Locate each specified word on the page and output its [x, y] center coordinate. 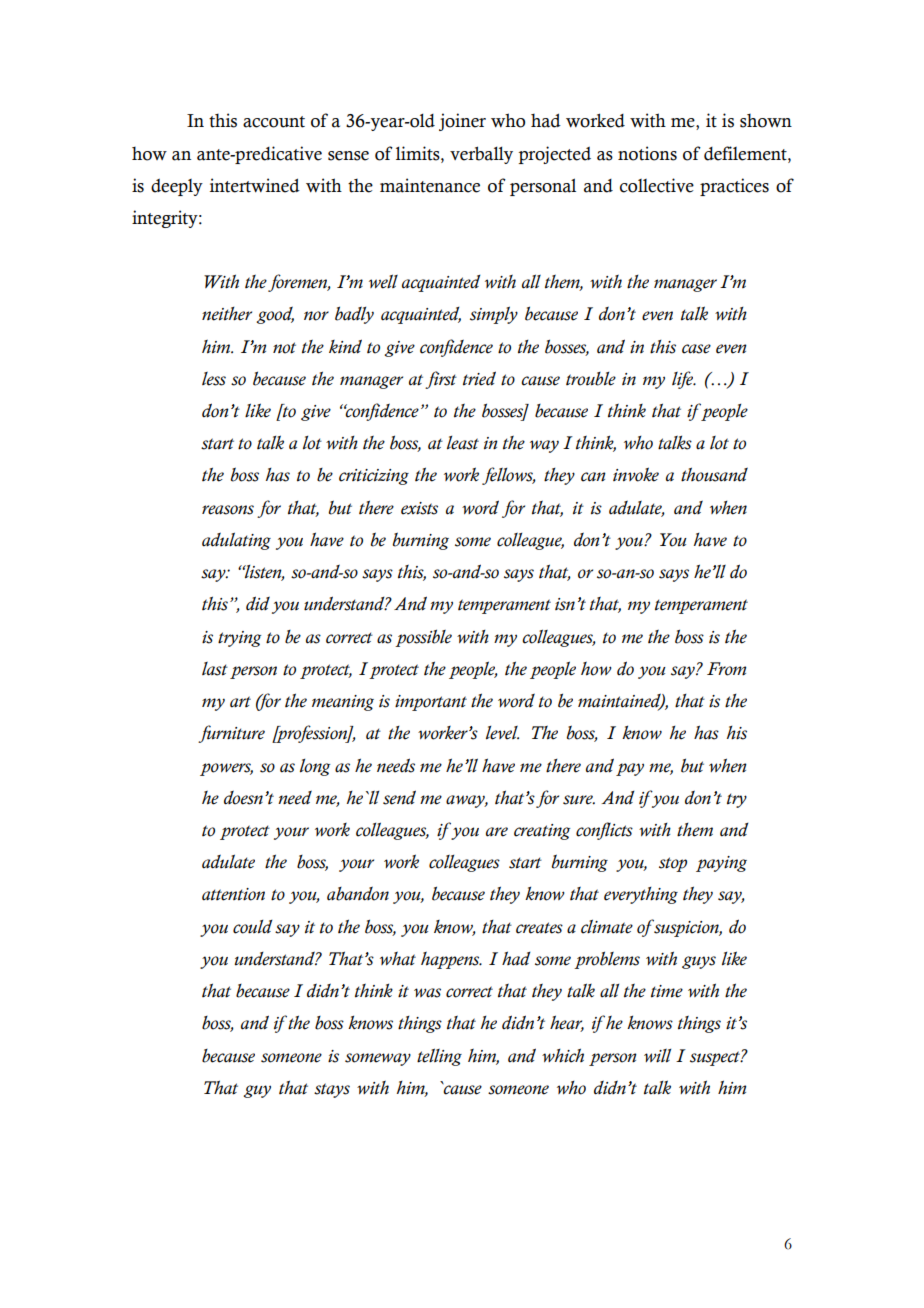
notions [647, 153]
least [463, 443]
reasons [228, 510]
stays [332, 1090]
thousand [714, 474]
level [502, 733]
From [726, 669]
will [657, 1056]
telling [439, 1057]
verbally [481, 155]
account [274, 122]
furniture [231, 734]
